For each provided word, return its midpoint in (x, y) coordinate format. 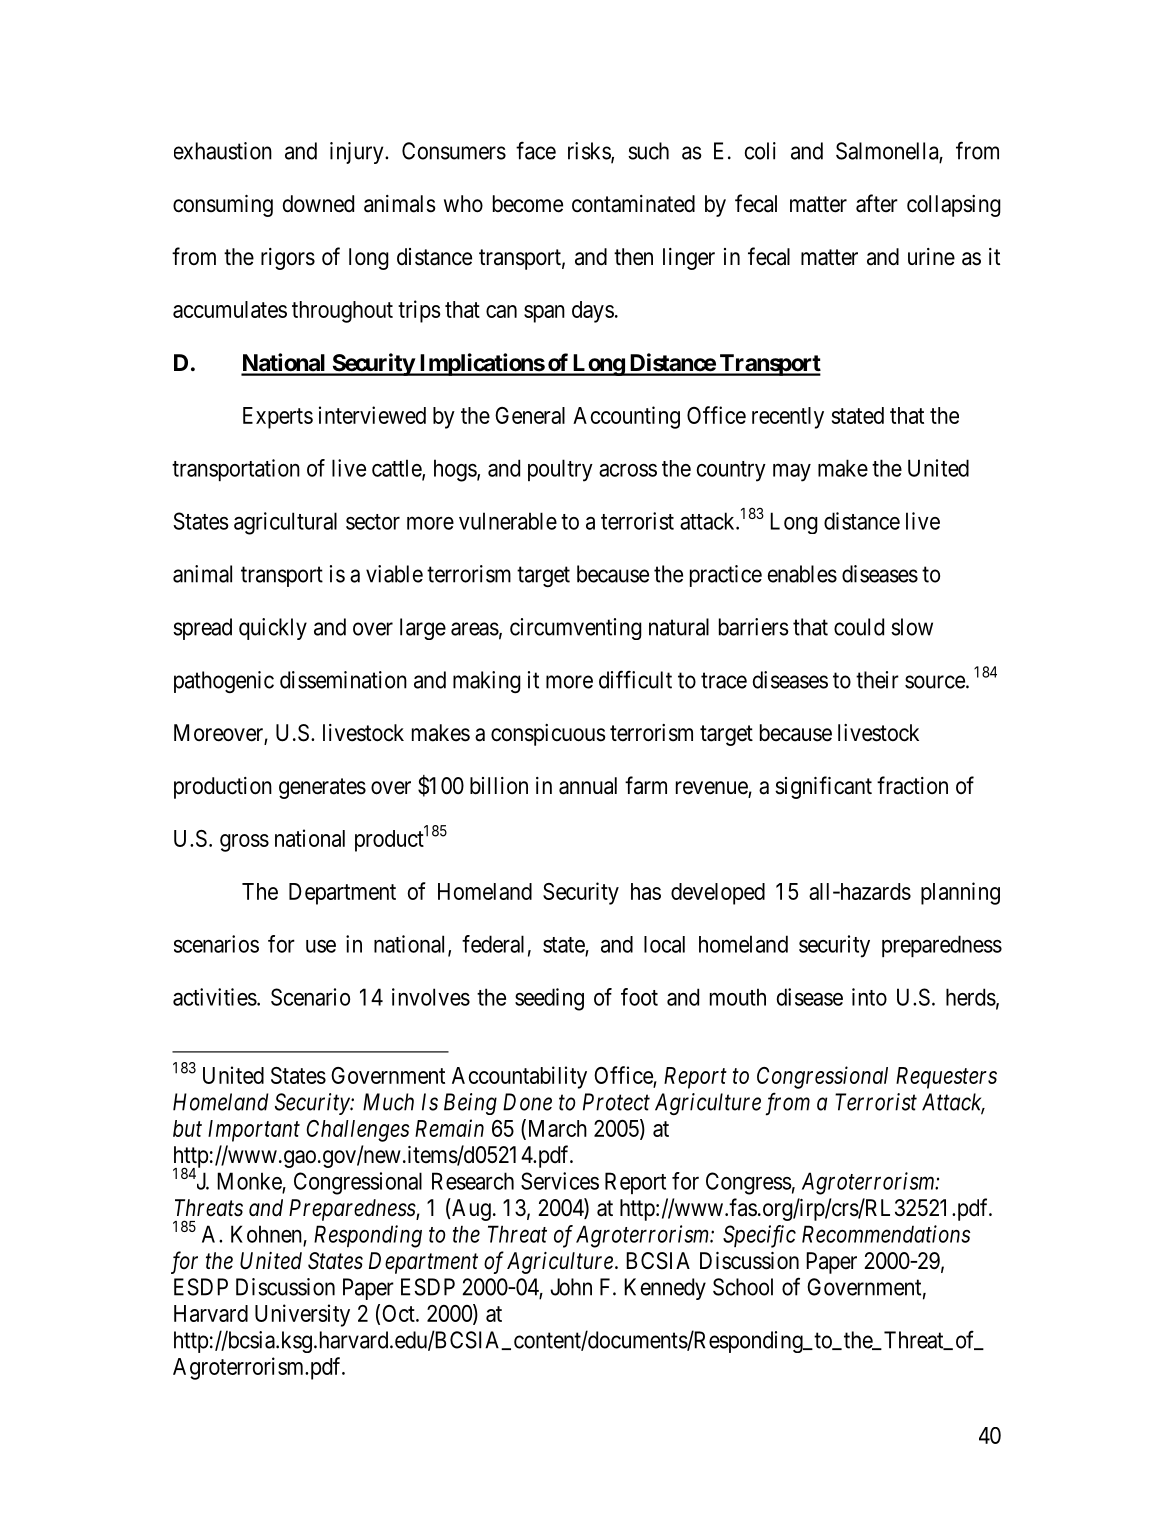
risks (590, 152)
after (877, 203)
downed (318, 204)
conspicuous (548, 735)
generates (322, 788)
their (877, 680)
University (302, 1315)
